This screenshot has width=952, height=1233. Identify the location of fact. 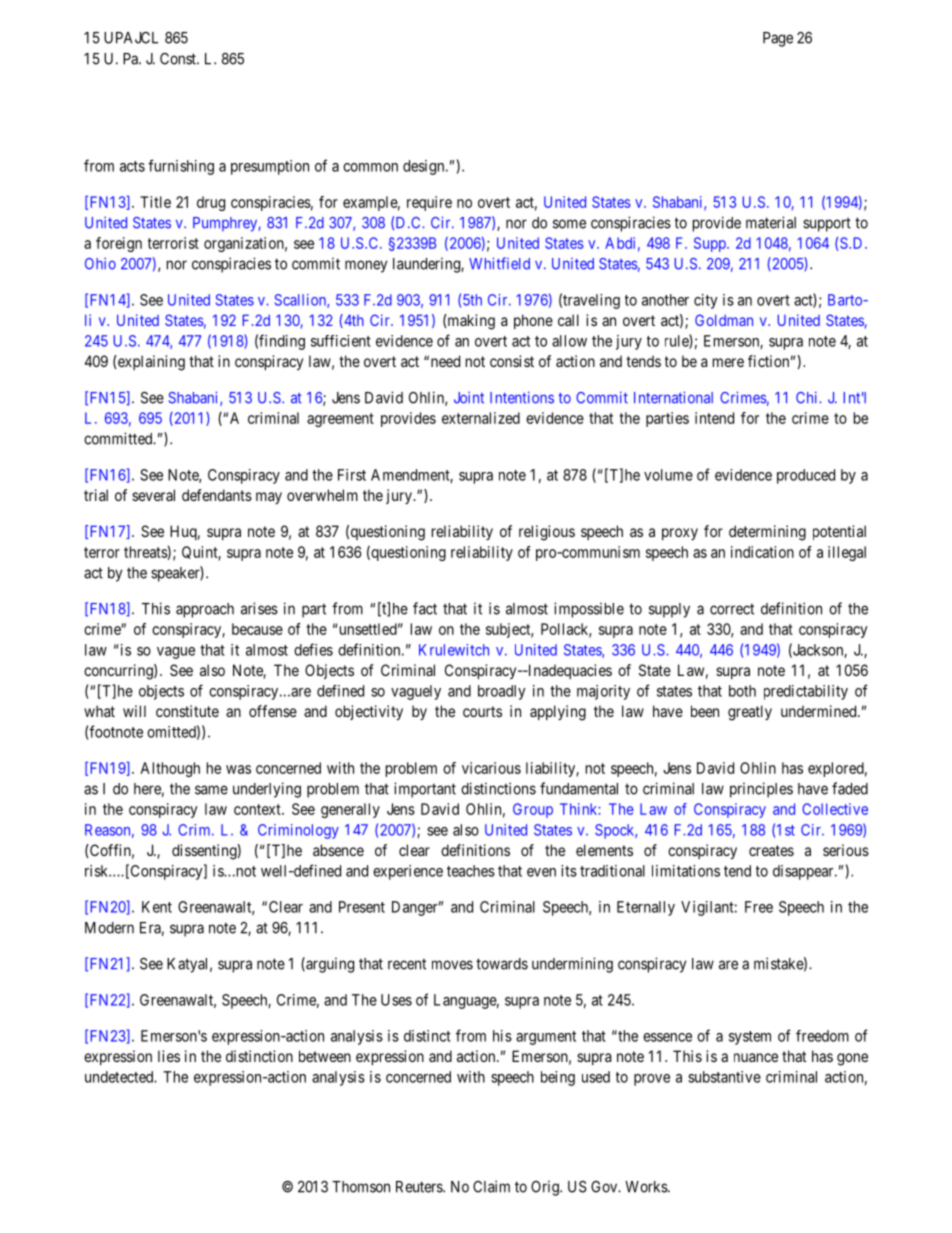
(425, 608).
